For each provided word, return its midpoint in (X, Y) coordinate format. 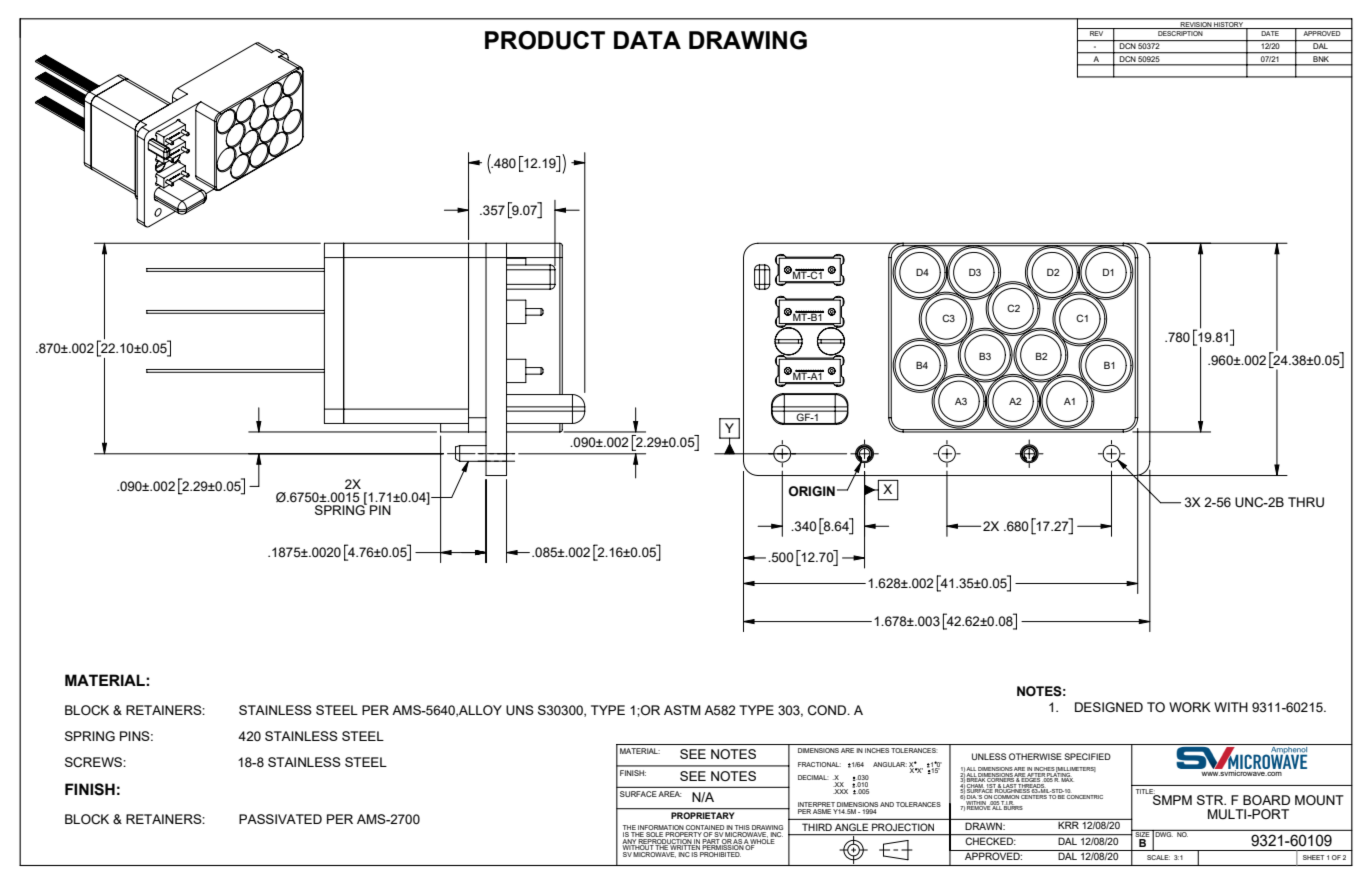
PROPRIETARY (702, 815)
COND (828, 710)
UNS (520, 710)
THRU (1306, 502)
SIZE (1142, 833)
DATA (647, 40)
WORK (1190, 707)
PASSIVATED (280, 819)
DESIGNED (1109, 707)
